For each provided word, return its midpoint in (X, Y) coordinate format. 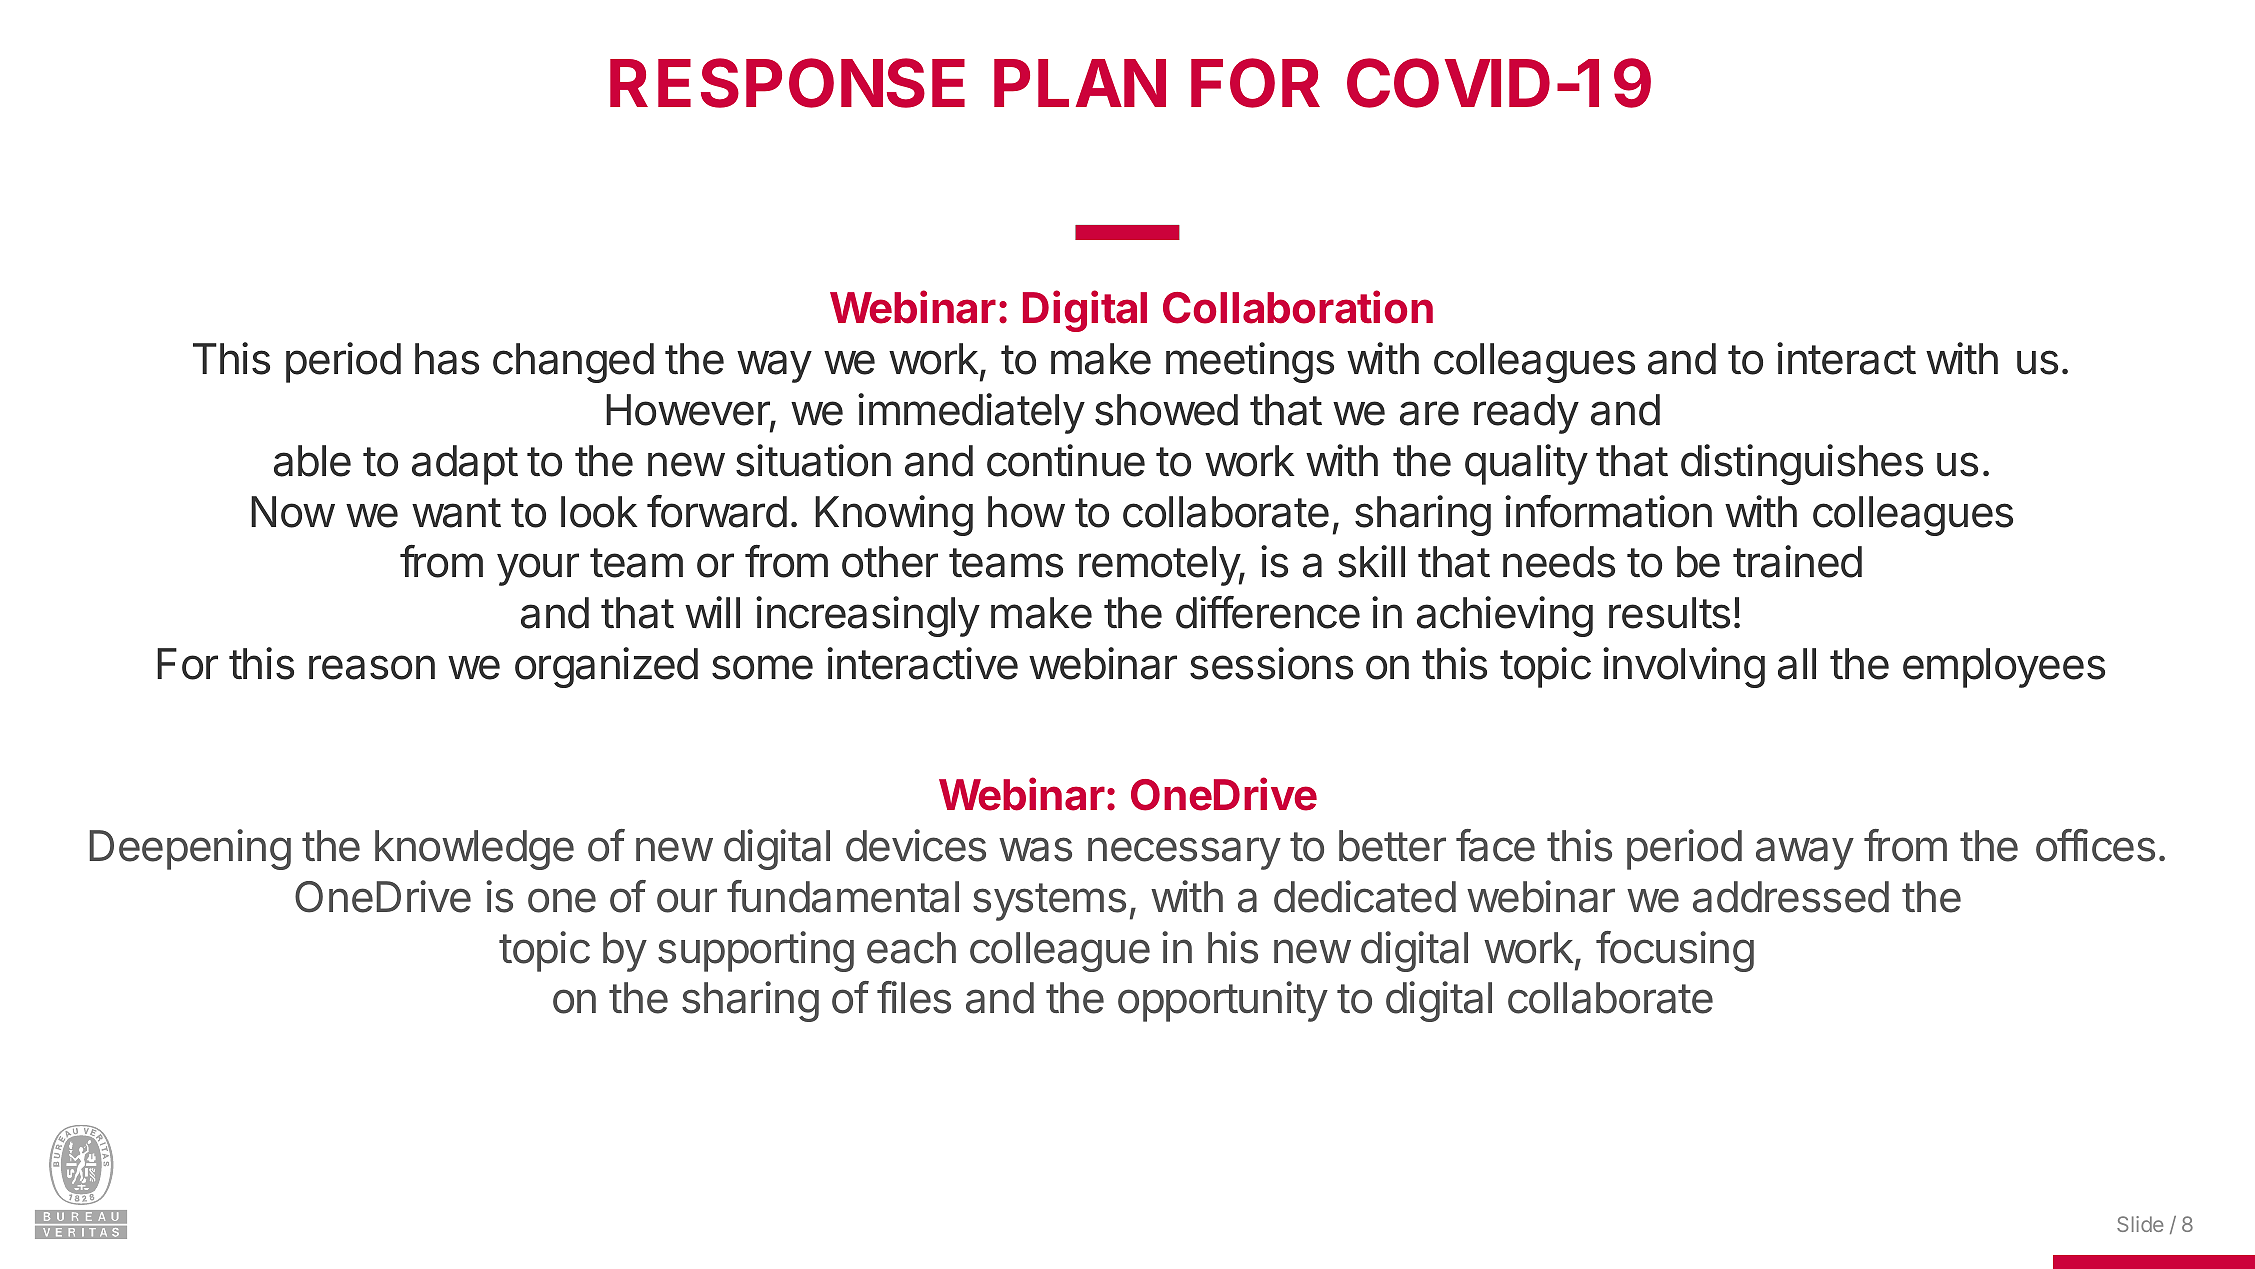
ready (1526, 414)
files (914, 997)
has (447, 359)
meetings (1250, 362)
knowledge (474, 850)
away (1805, 853)
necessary (1184, 853)
